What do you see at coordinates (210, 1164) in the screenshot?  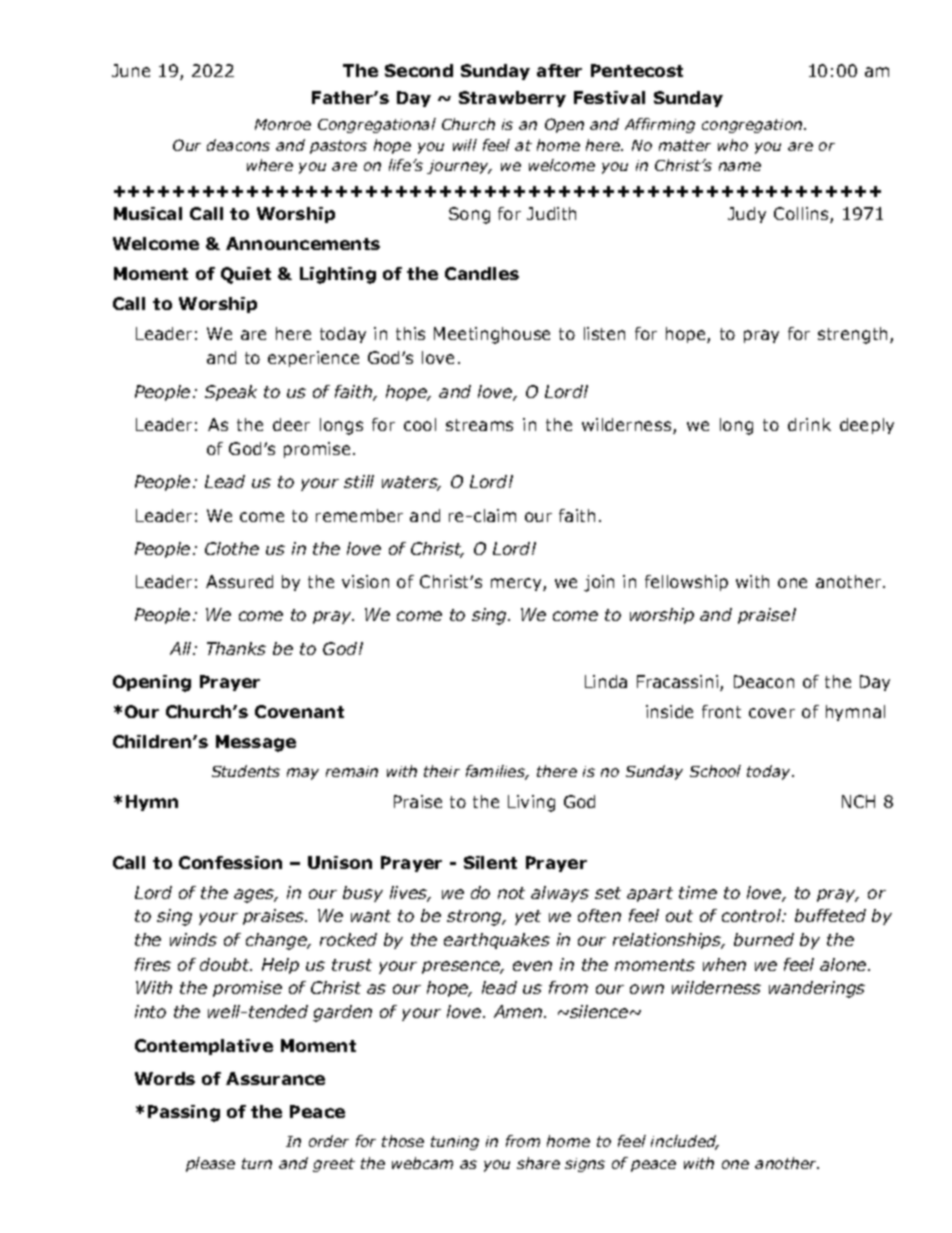 I see `please` at bounding box center [210, 1164].
